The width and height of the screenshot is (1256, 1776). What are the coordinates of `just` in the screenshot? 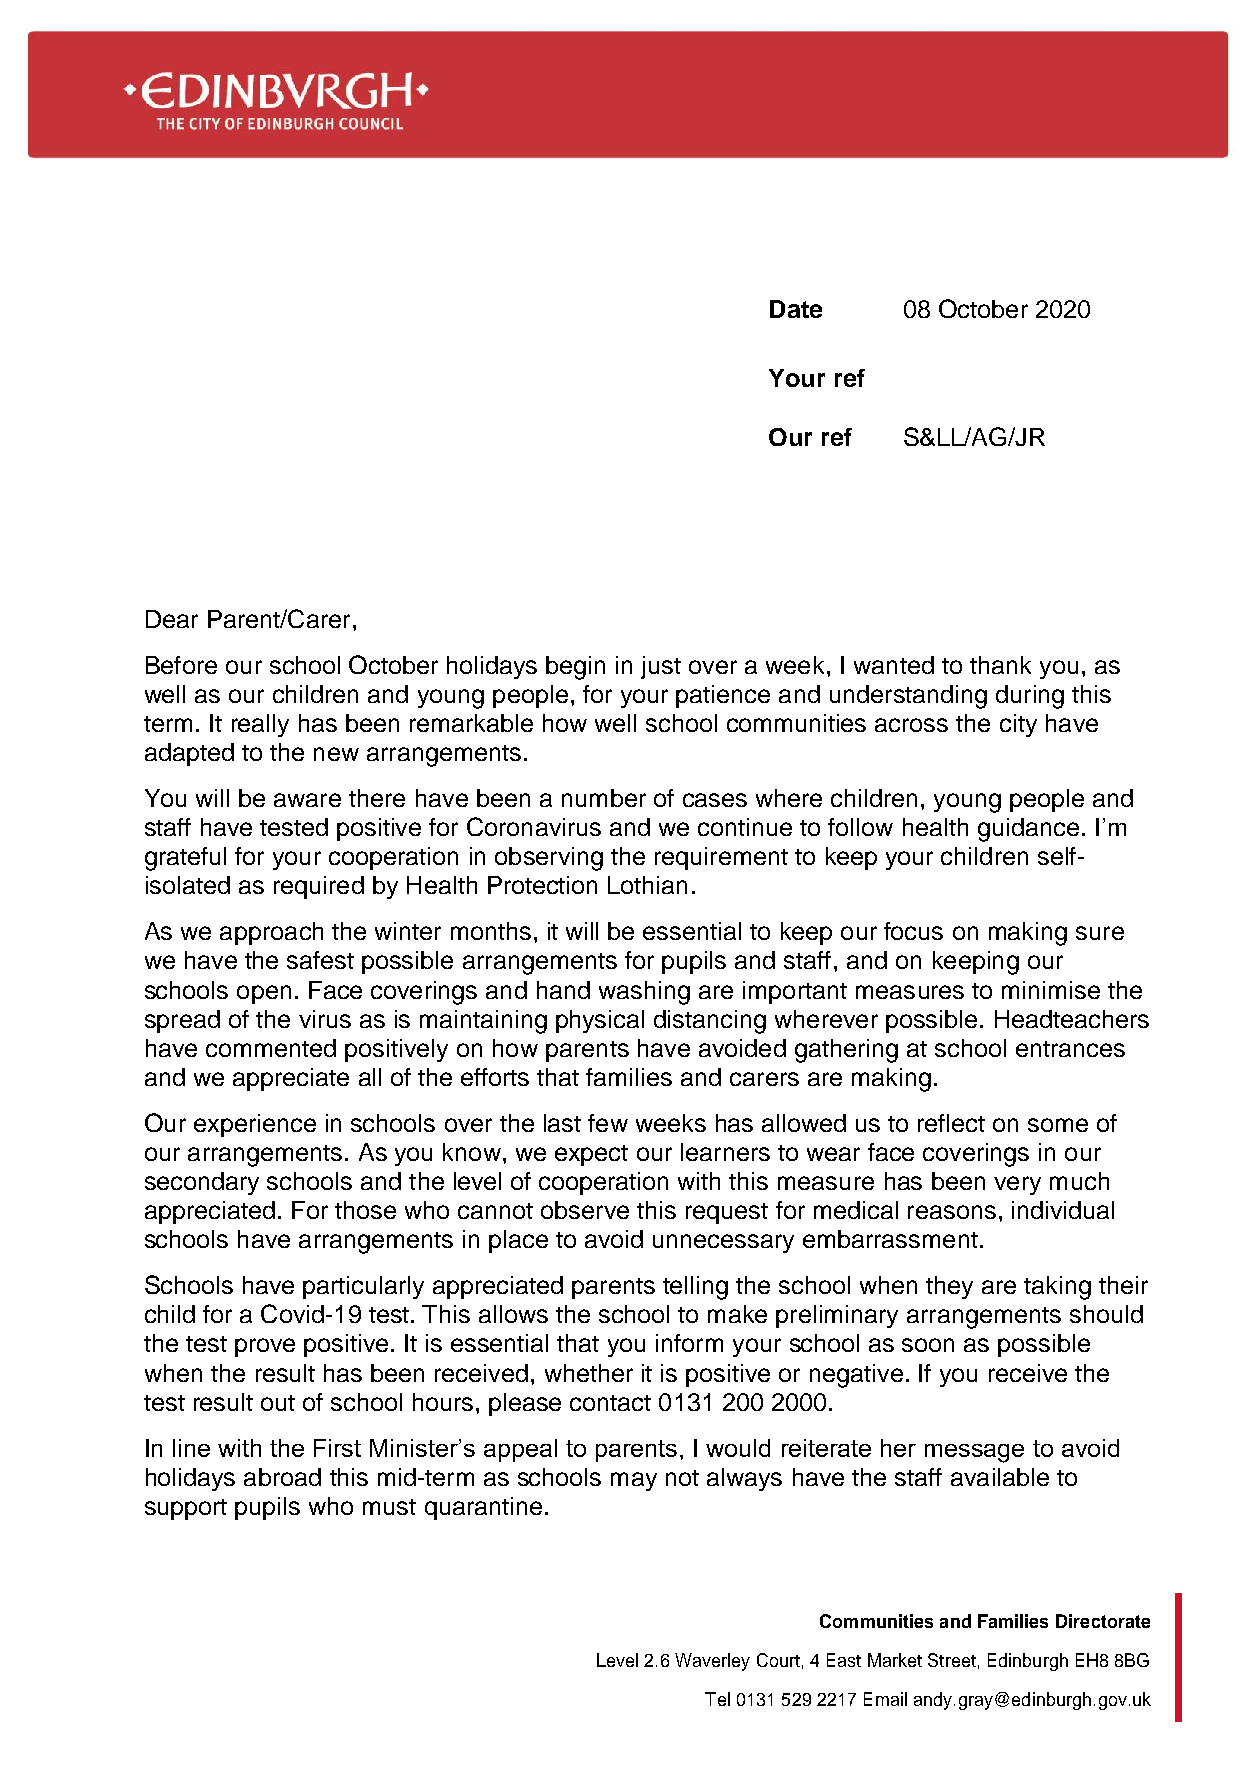 It's located at (661, 667).
